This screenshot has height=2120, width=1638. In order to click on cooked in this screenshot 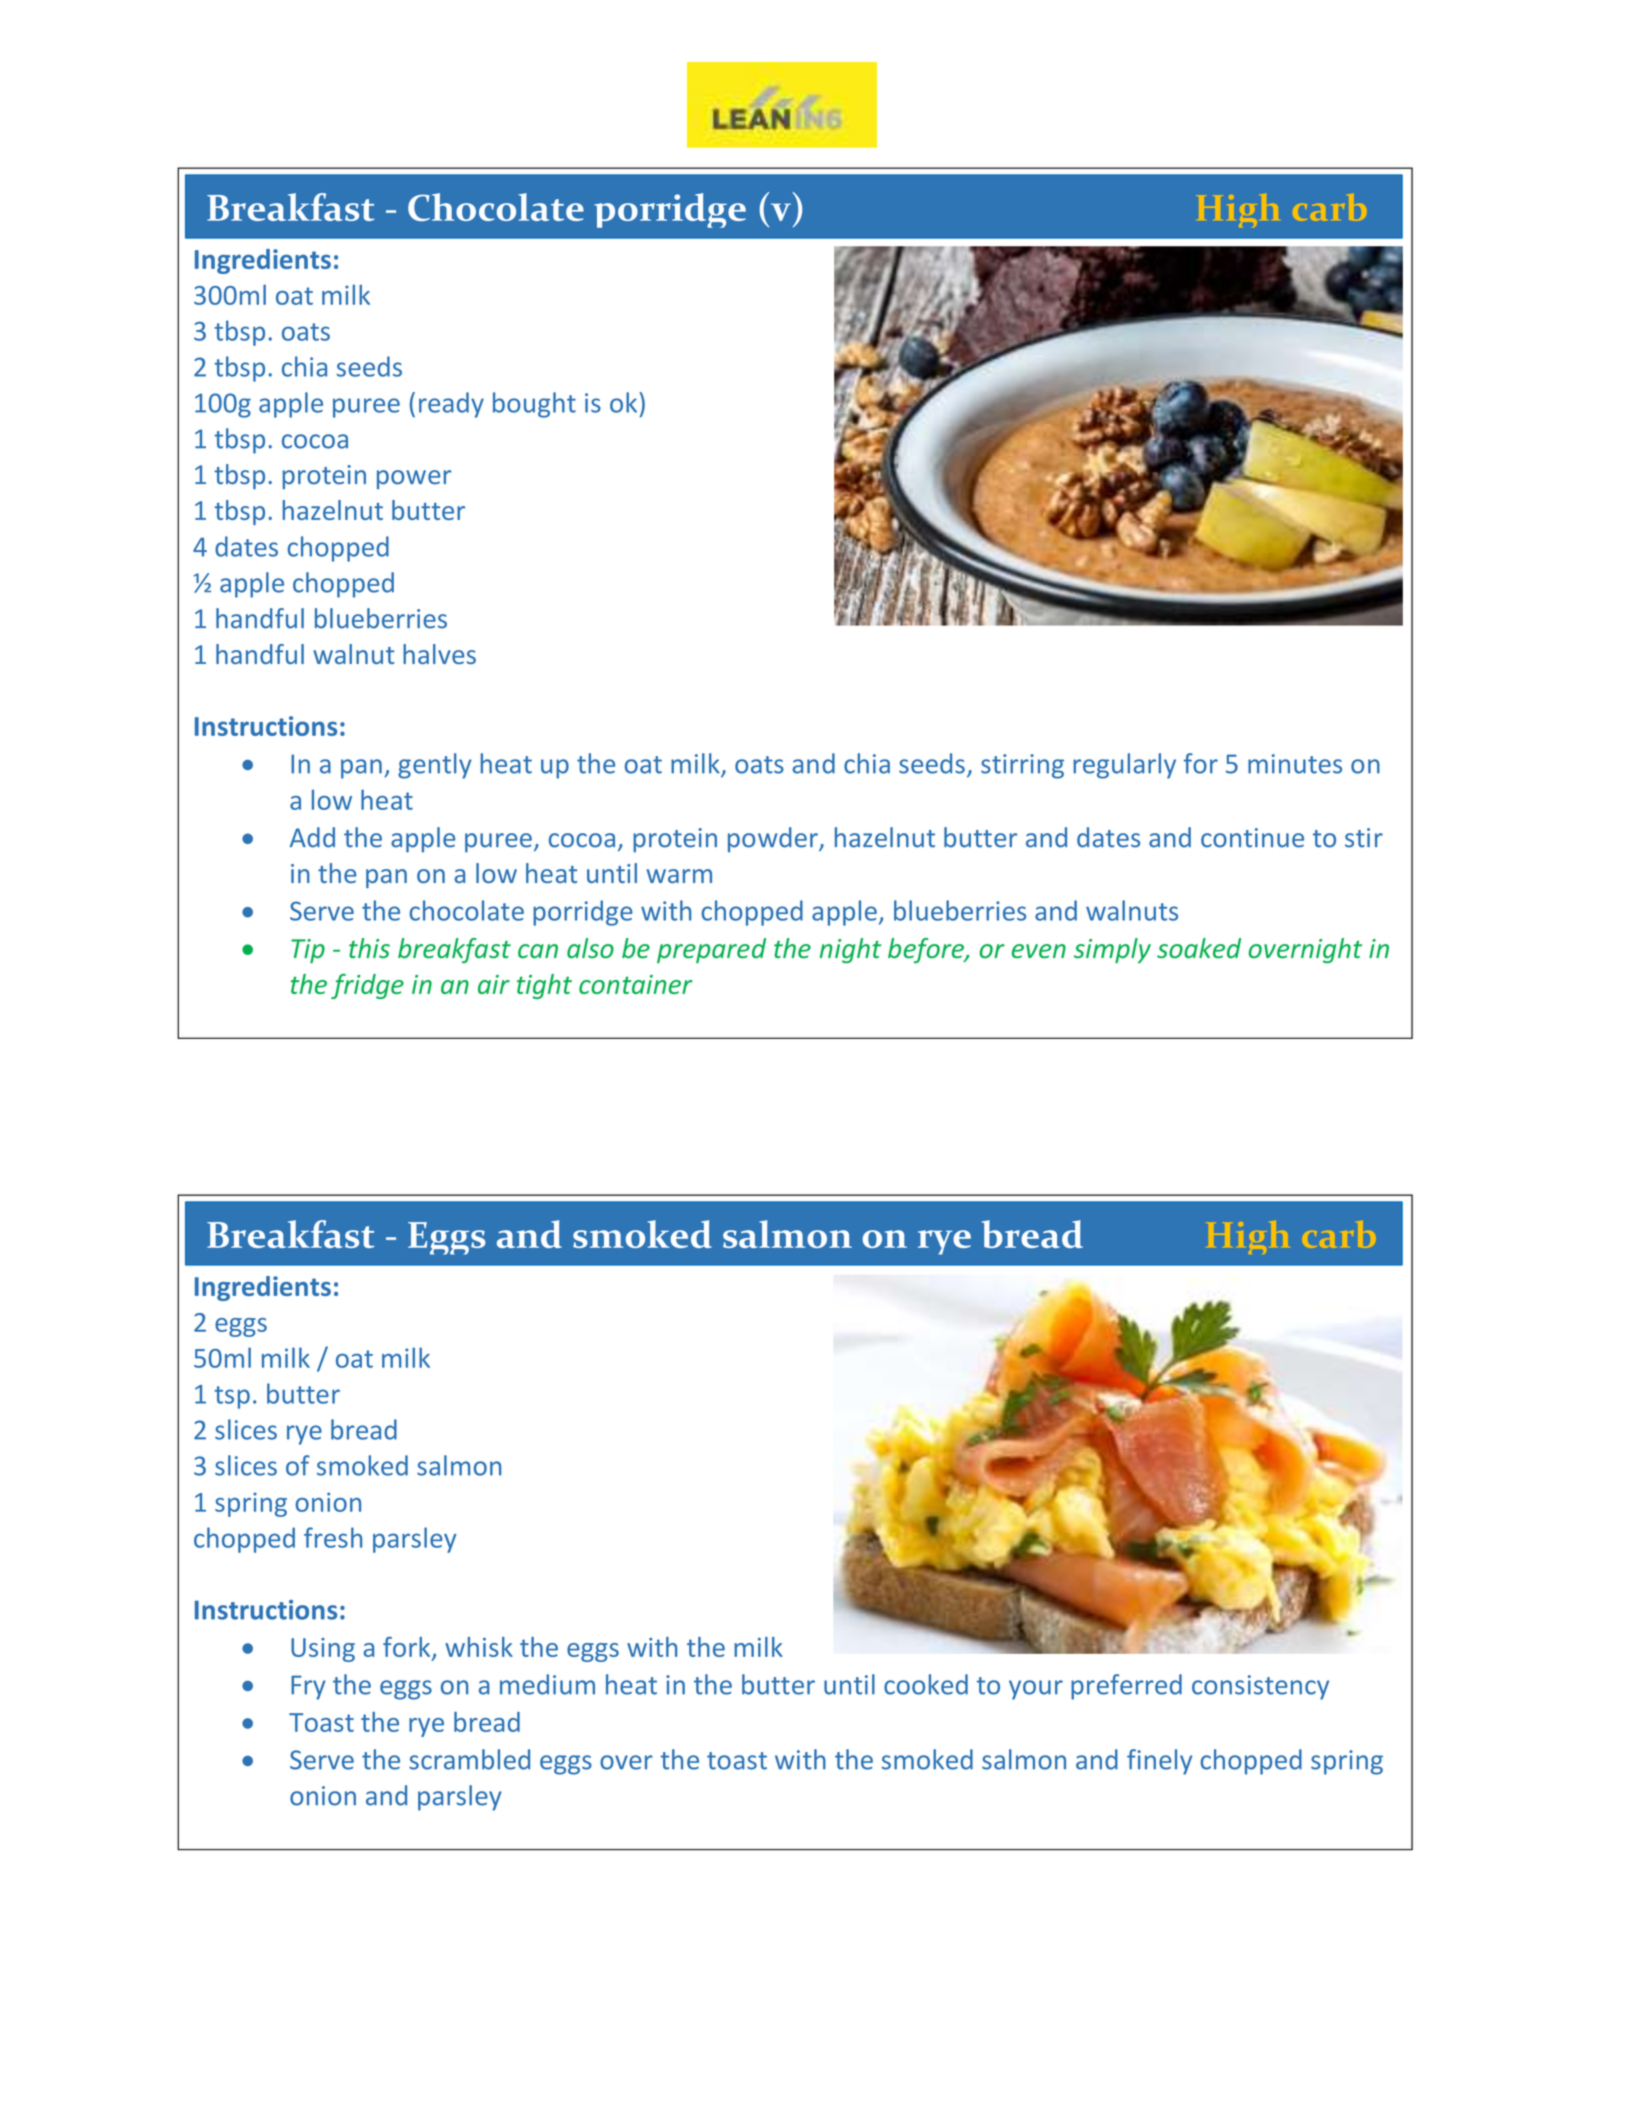, I will do `click(926, 1684)`.
